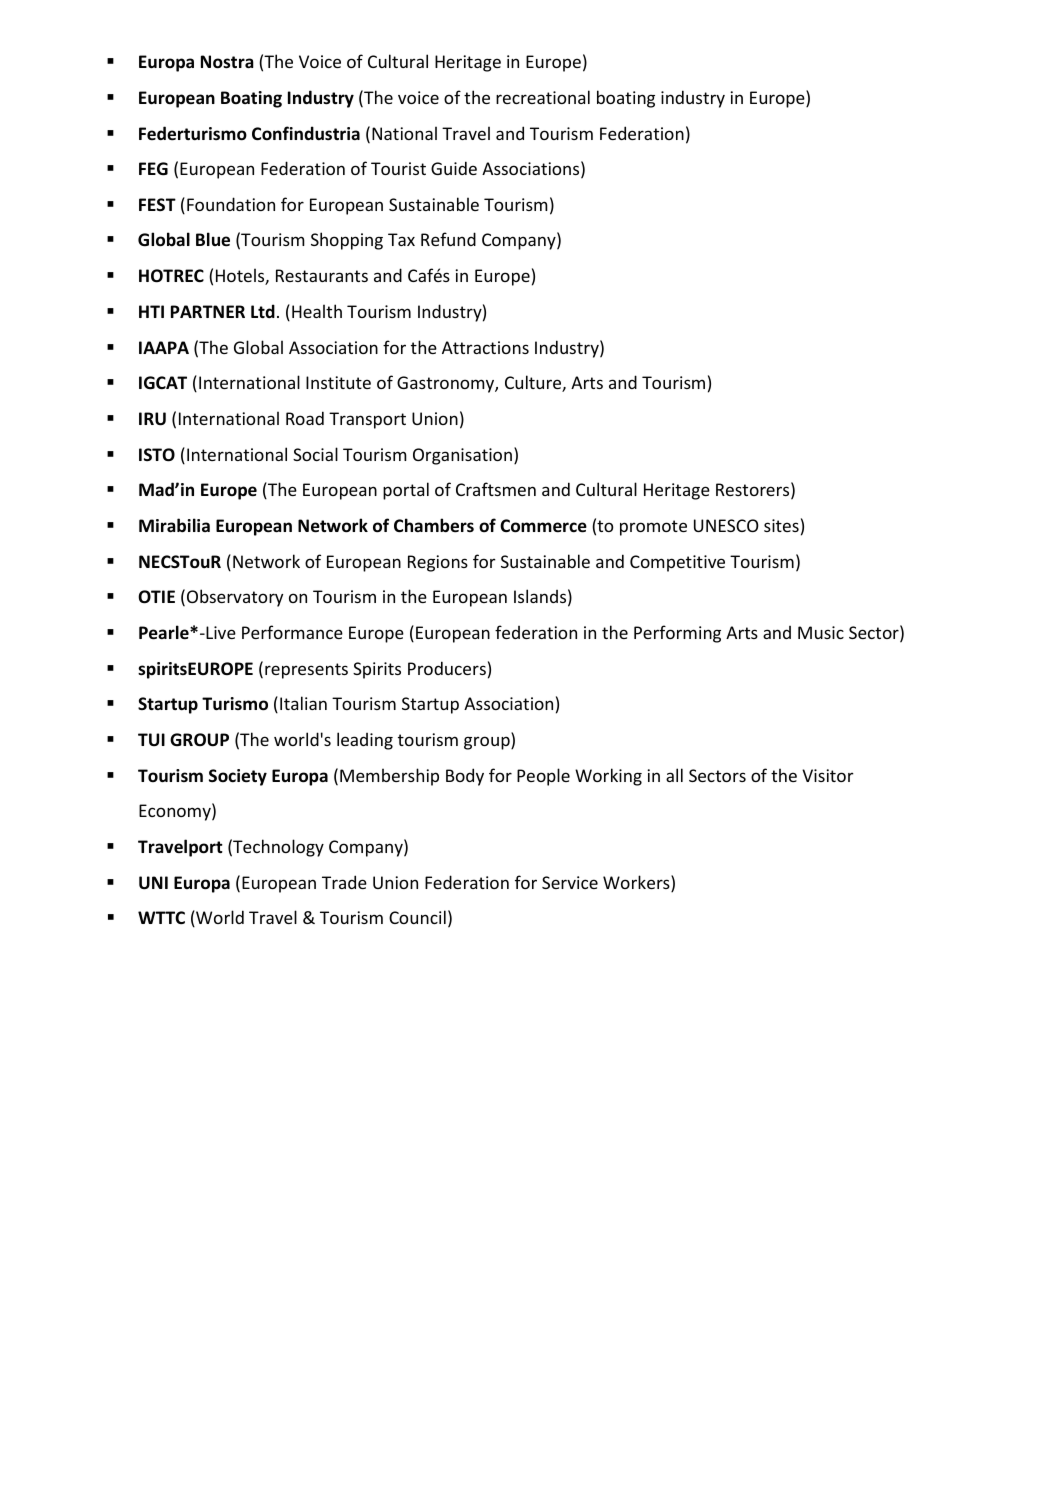 The height and width of the screenshot is (1491, 1054). Describe the element at coordinates (570, 882) in the screenshot. I see `Service` at that location.
